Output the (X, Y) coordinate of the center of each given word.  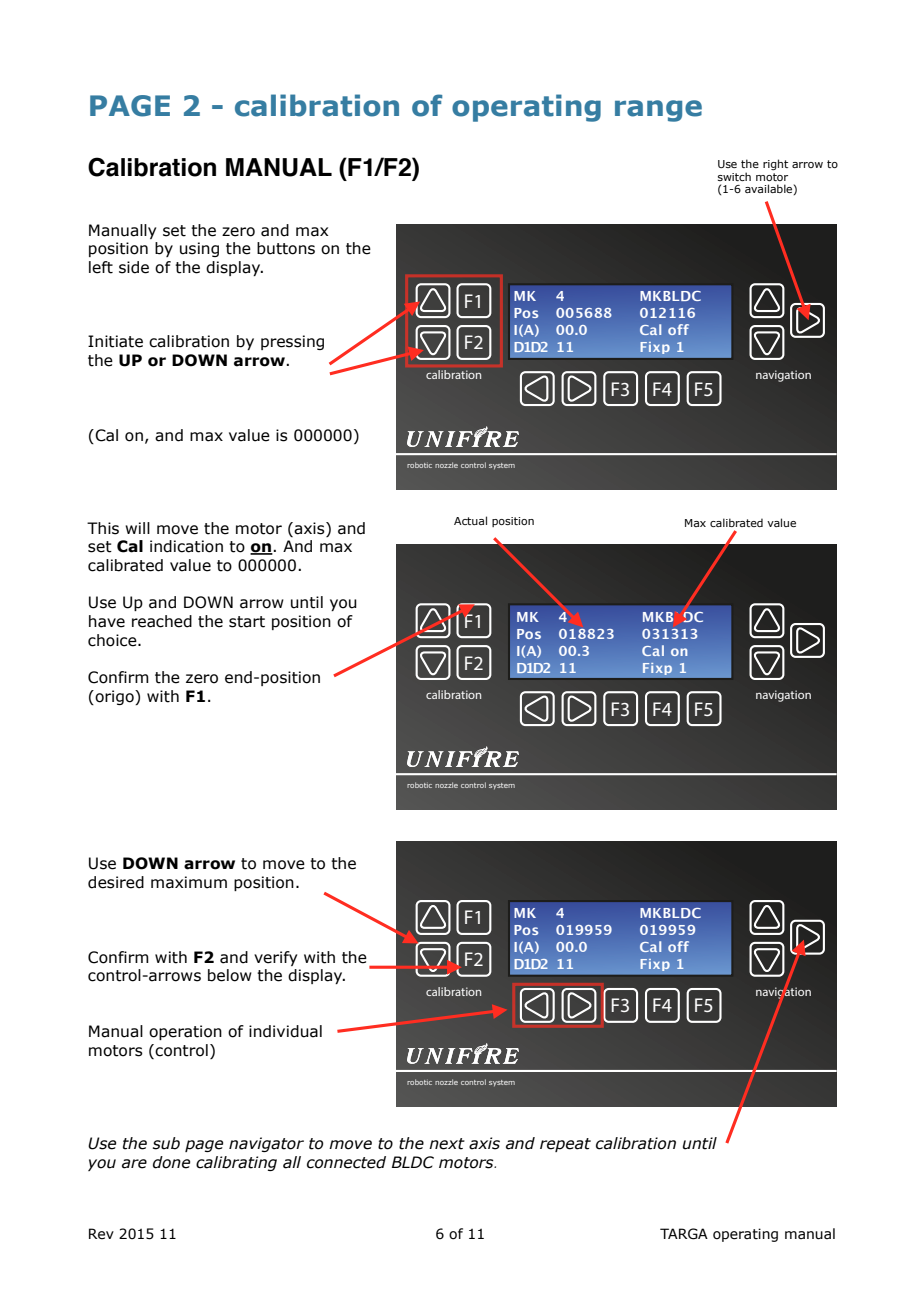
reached (162, 621)
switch (734, 176)
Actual (470, 520)
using (199, 249)
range (658, 111)
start (247, 622)
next (447, 1144)
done (171, 1162)
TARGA (684, 1234)
